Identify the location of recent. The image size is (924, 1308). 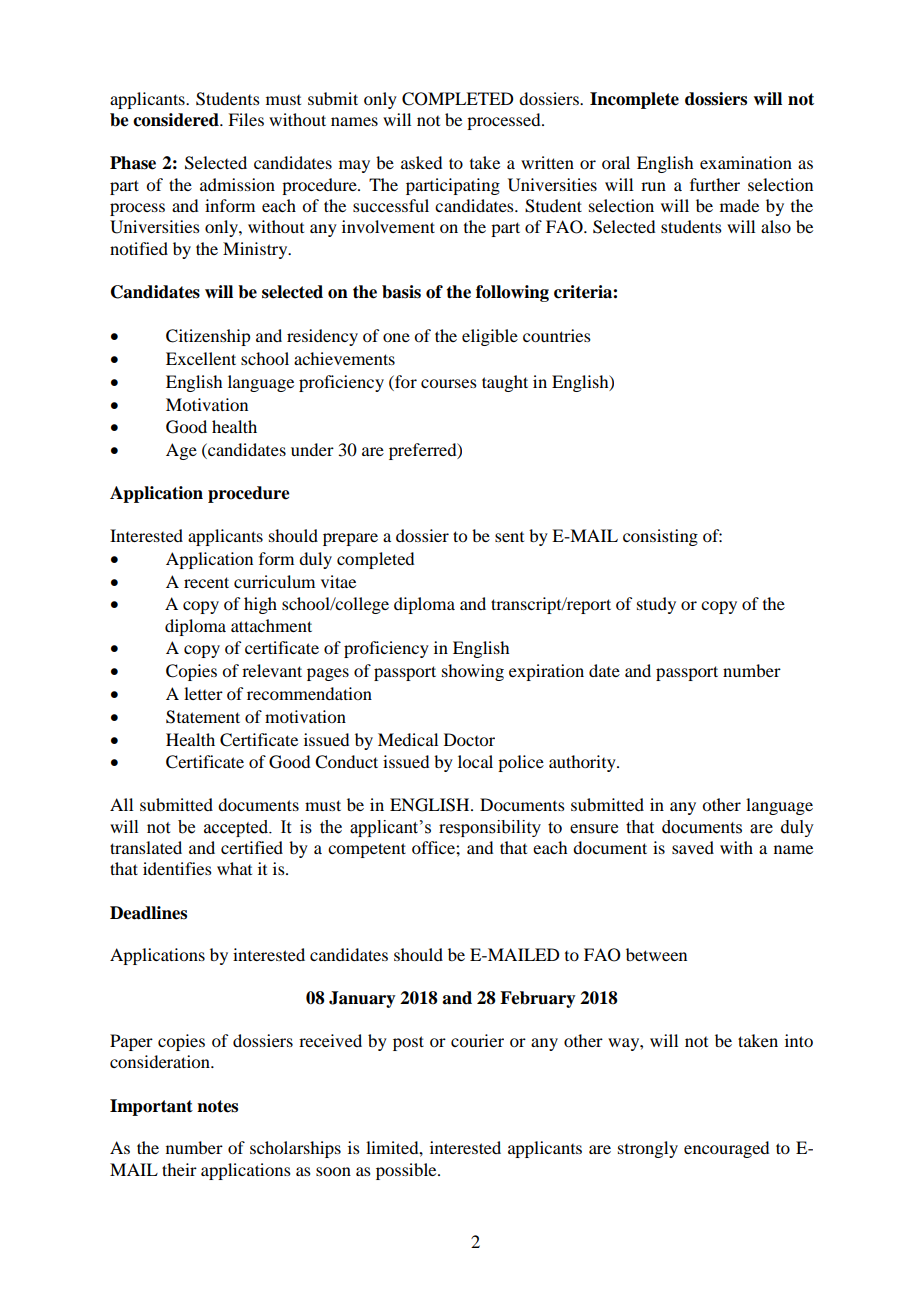
(206, 582).
